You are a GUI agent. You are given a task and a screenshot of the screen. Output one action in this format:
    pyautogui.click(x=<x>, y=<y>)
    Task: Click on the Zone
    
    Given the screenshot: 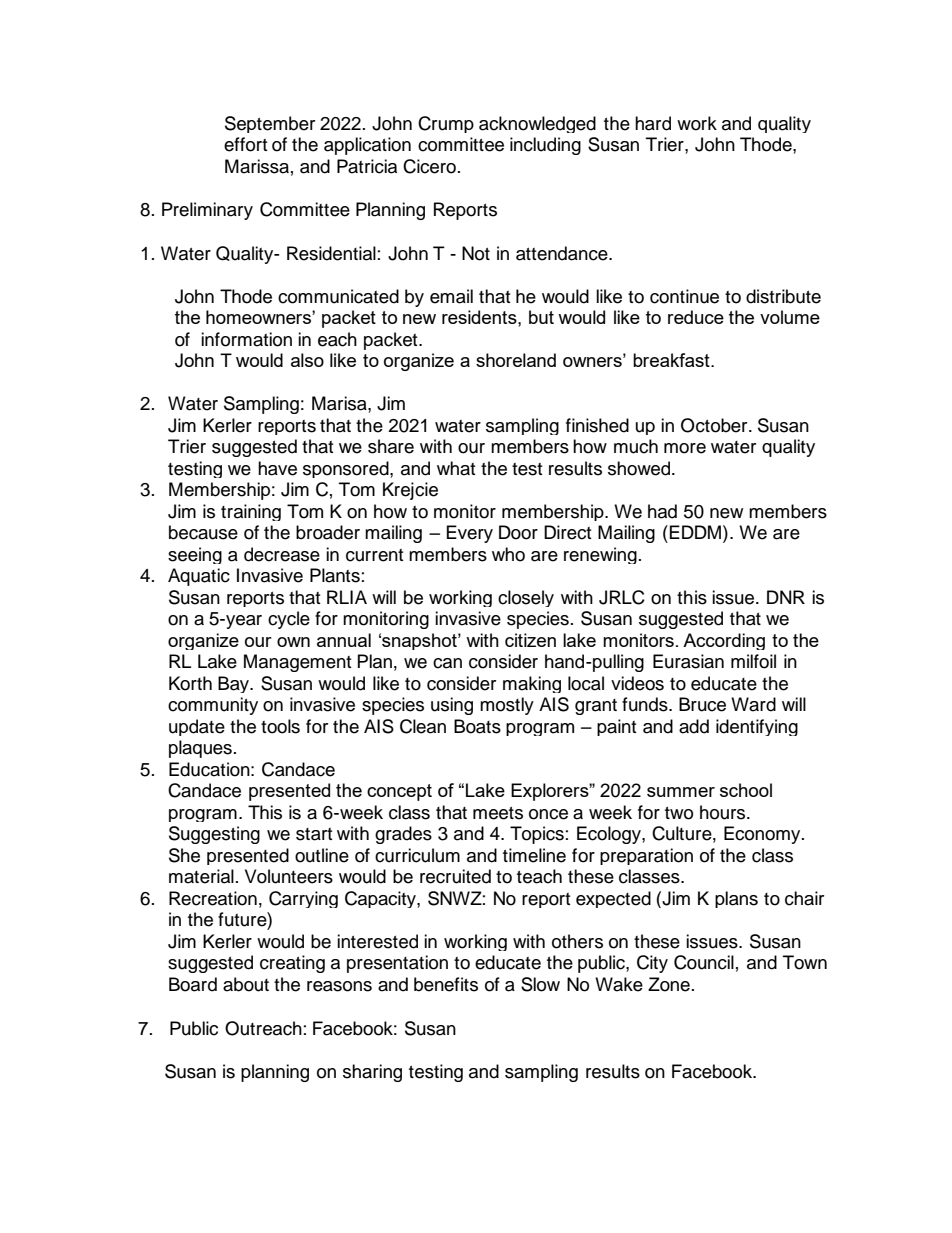 What is the action you would take?
    pyautogui.click(x=669, y=984)
